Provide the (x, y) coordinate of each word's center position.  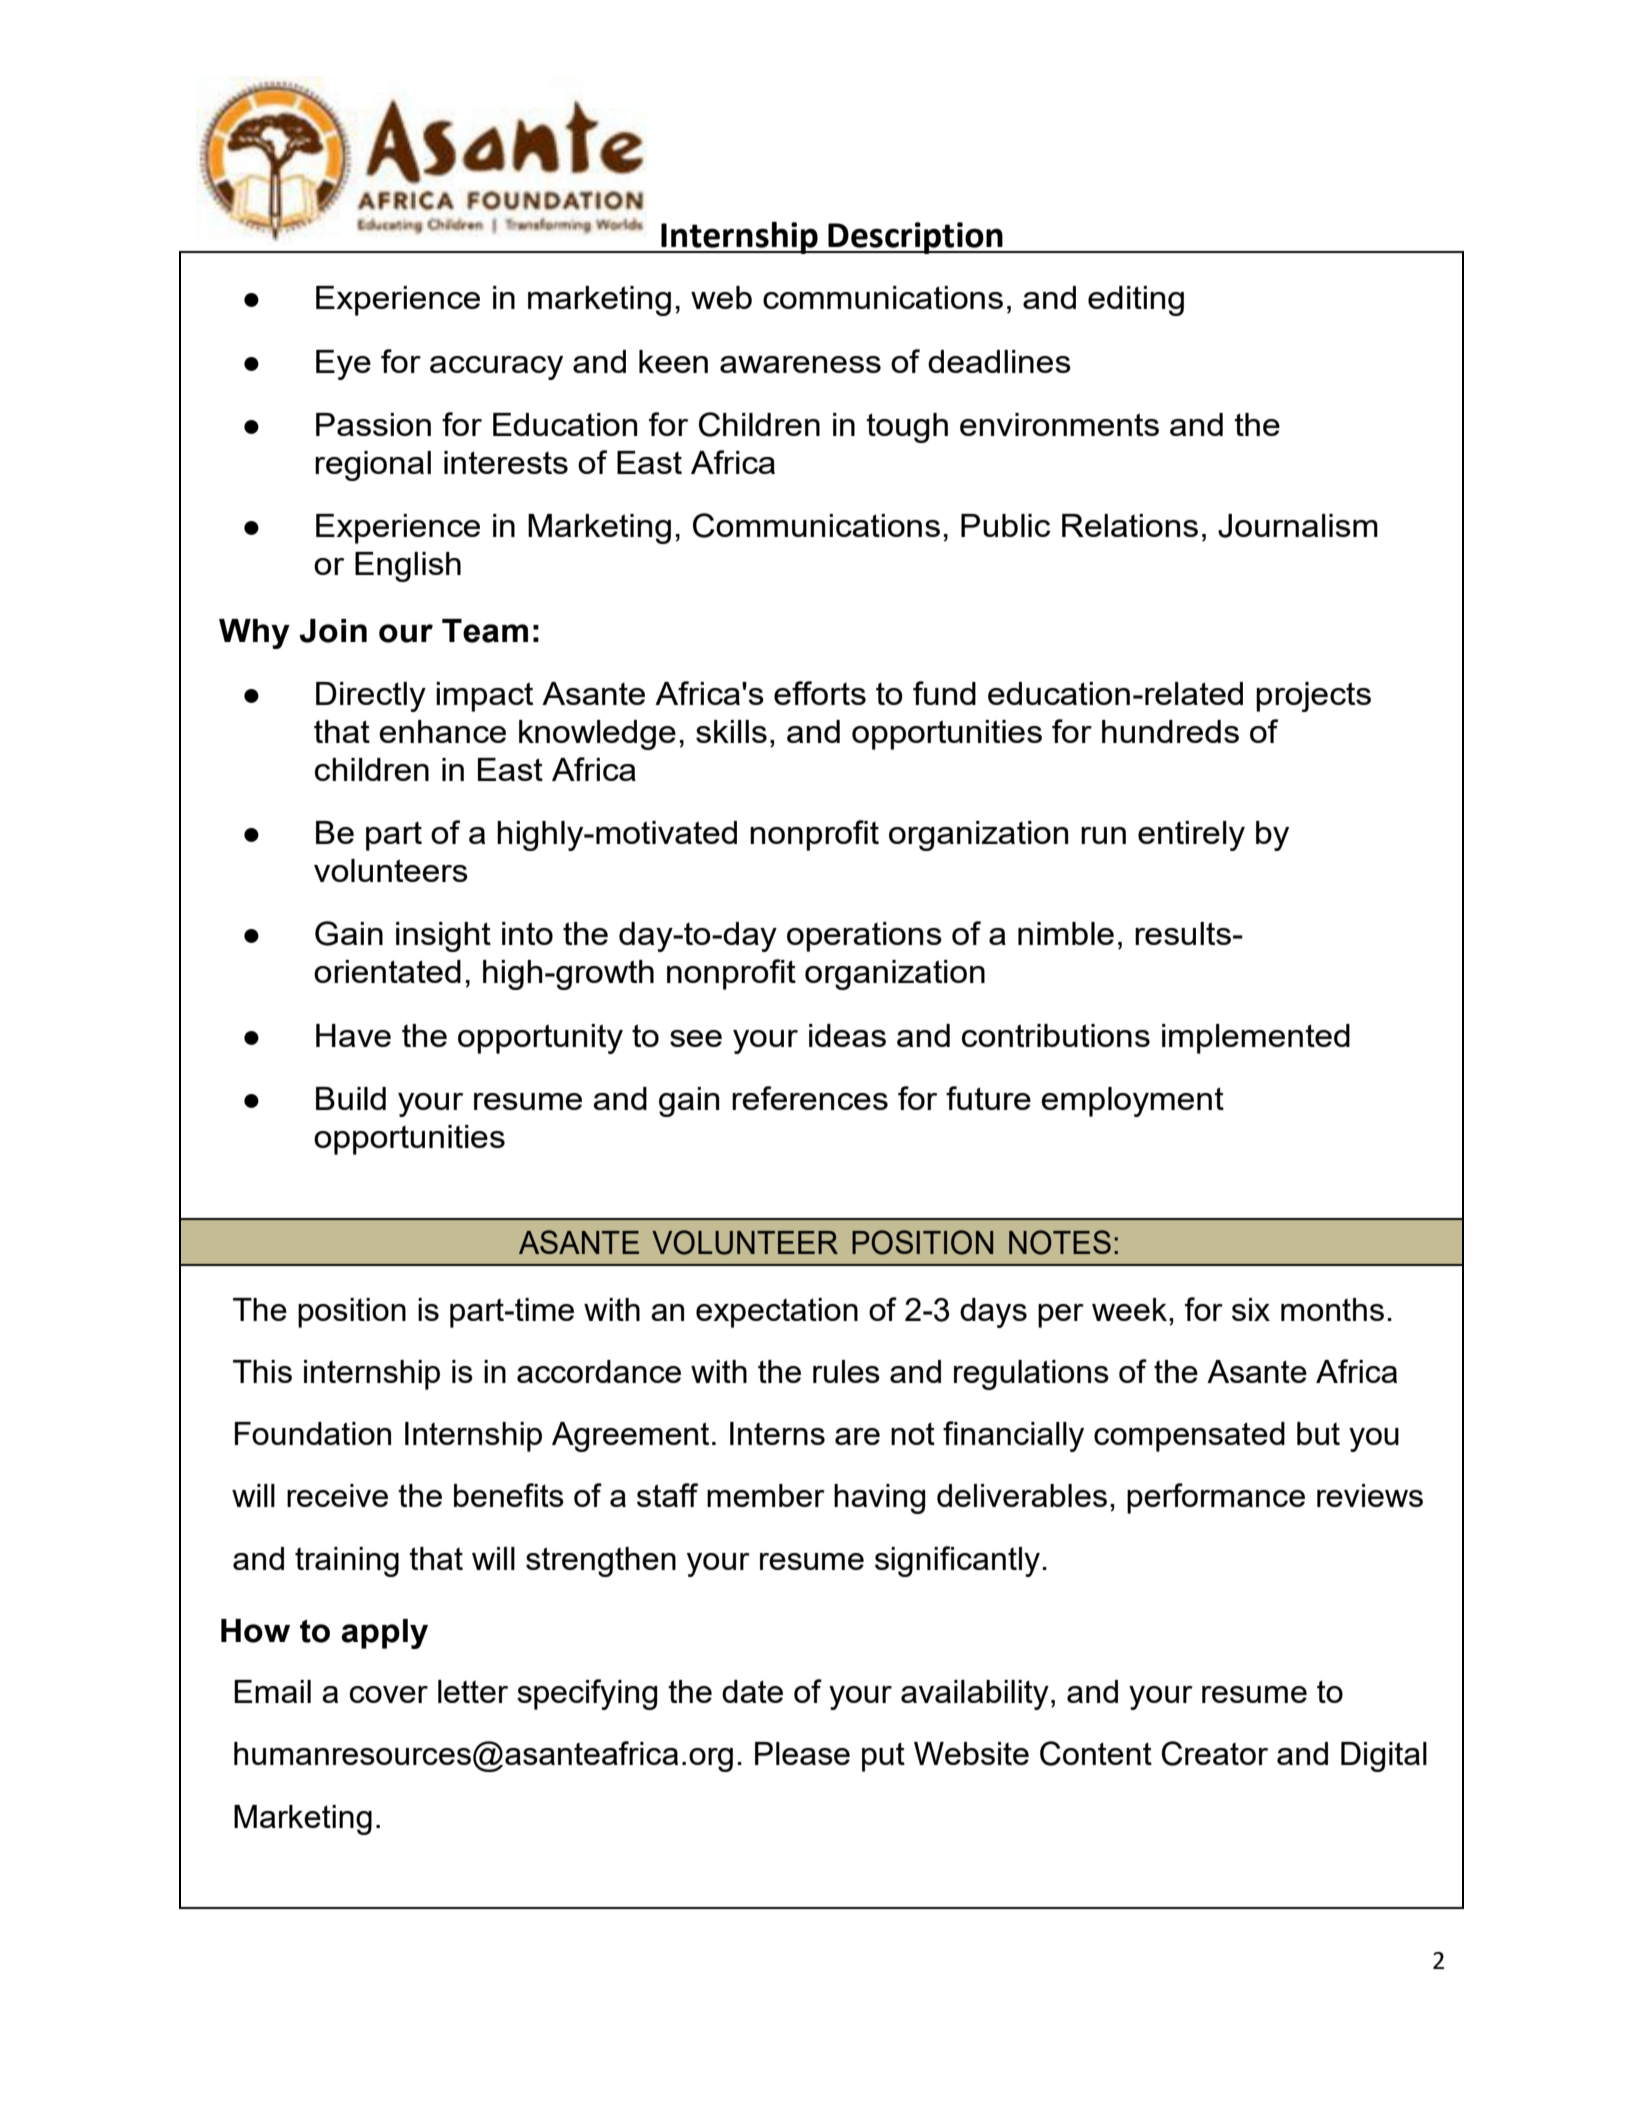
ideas (847, 1035)
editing (1136, 301)
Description (915, 238)
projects (1313, 697)
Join (333, 631)
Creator (1215, 1753)
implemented (1256, 1039)
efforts (820, 693)
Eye (343, 365)
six (1251, 1309)
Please (802, 1753)
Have (353, 1035)
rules (846, 1371)
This (262, 1371)
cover (388, 1694)
